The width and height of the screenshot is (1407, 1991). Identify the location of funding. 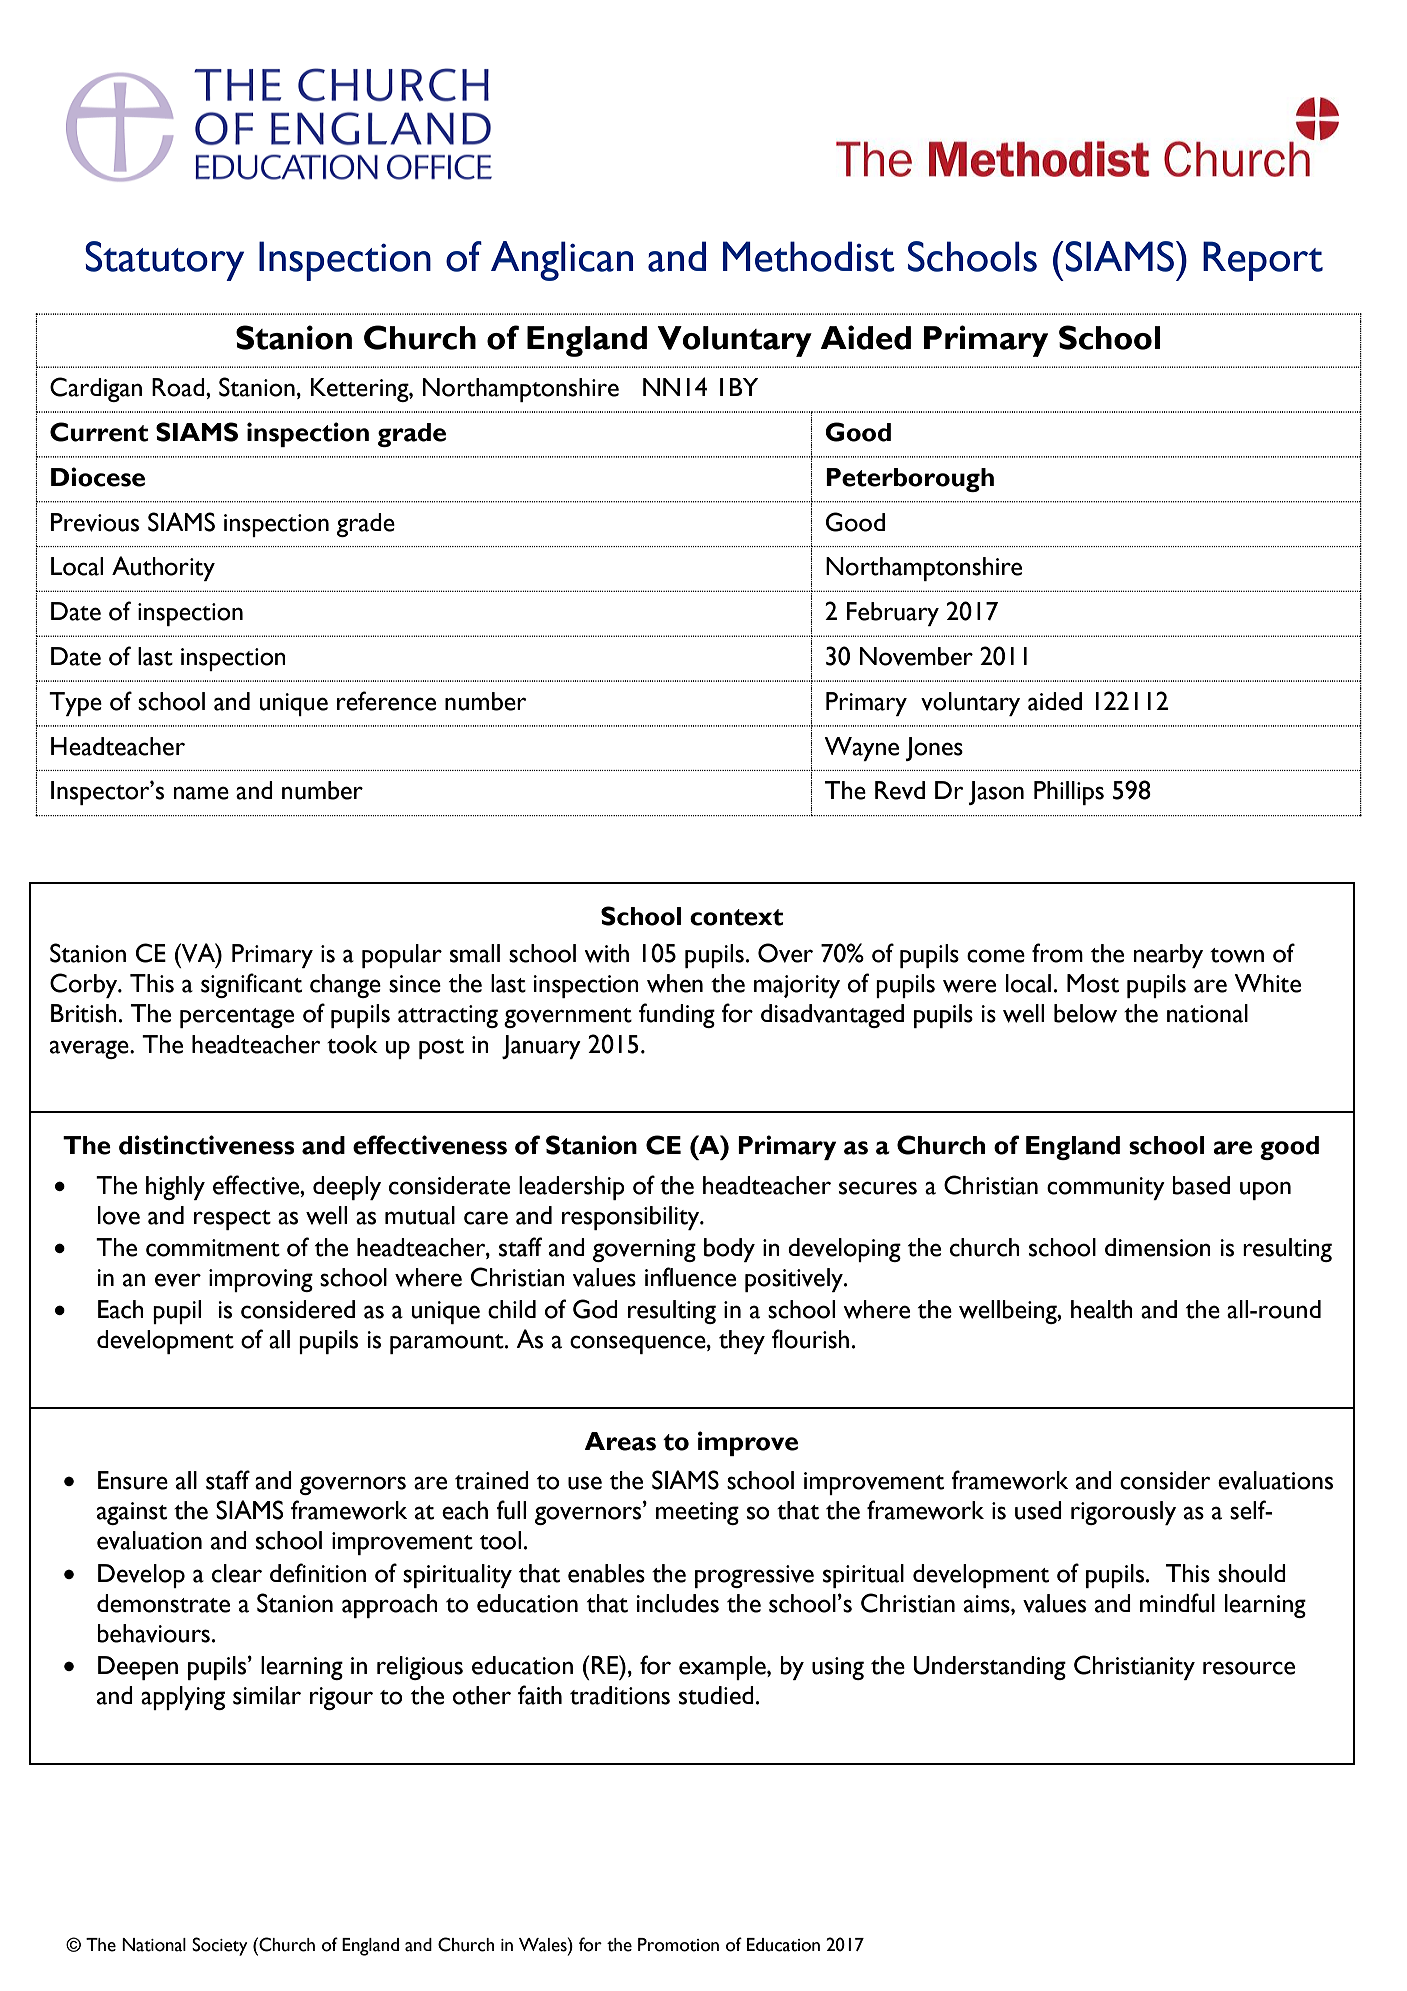
(677, 1015).
